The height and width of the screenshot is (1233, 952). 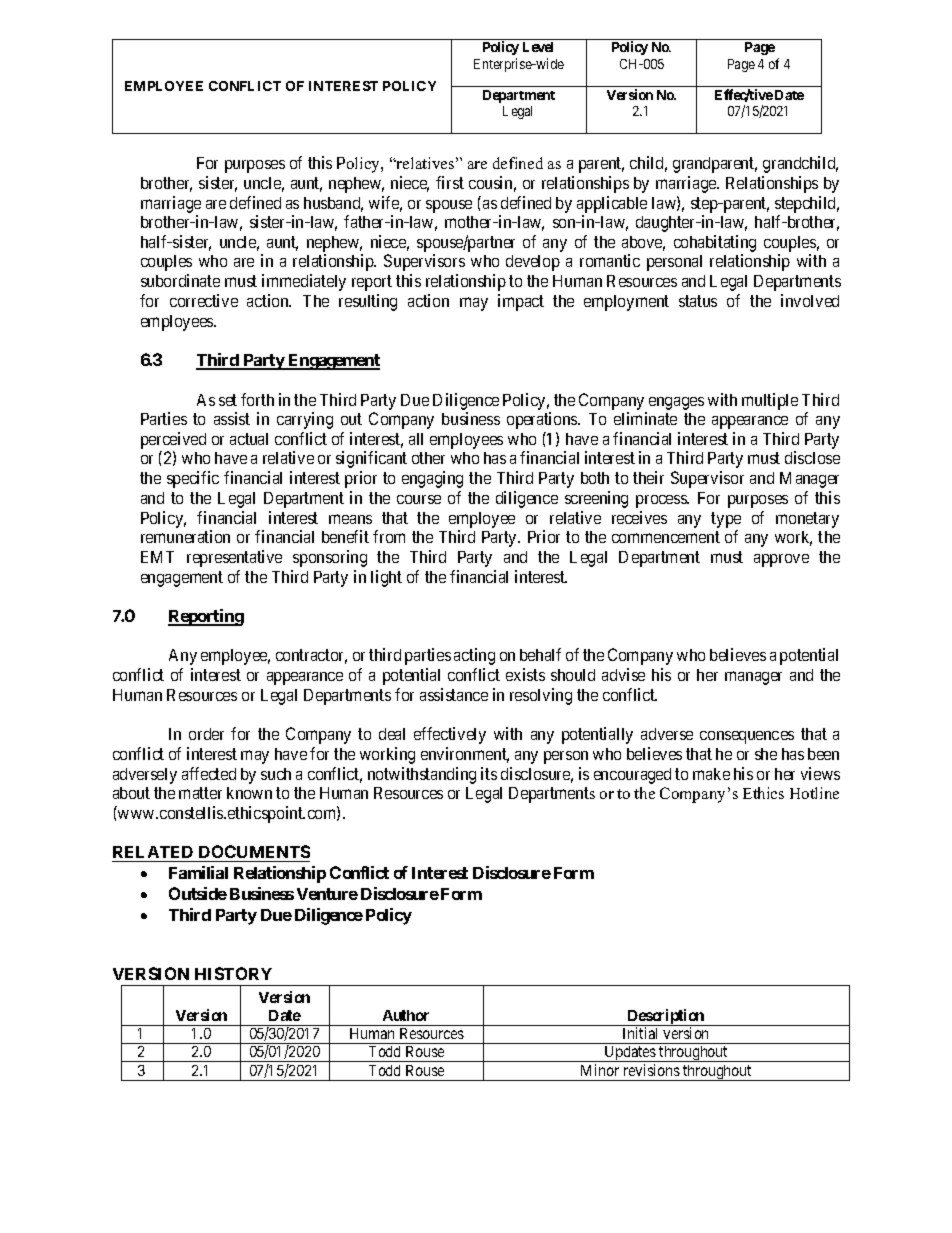 What do you see at coordinates (612, 204) in the screenshot?
I see `applicable` at bounding box center [612, 204].
